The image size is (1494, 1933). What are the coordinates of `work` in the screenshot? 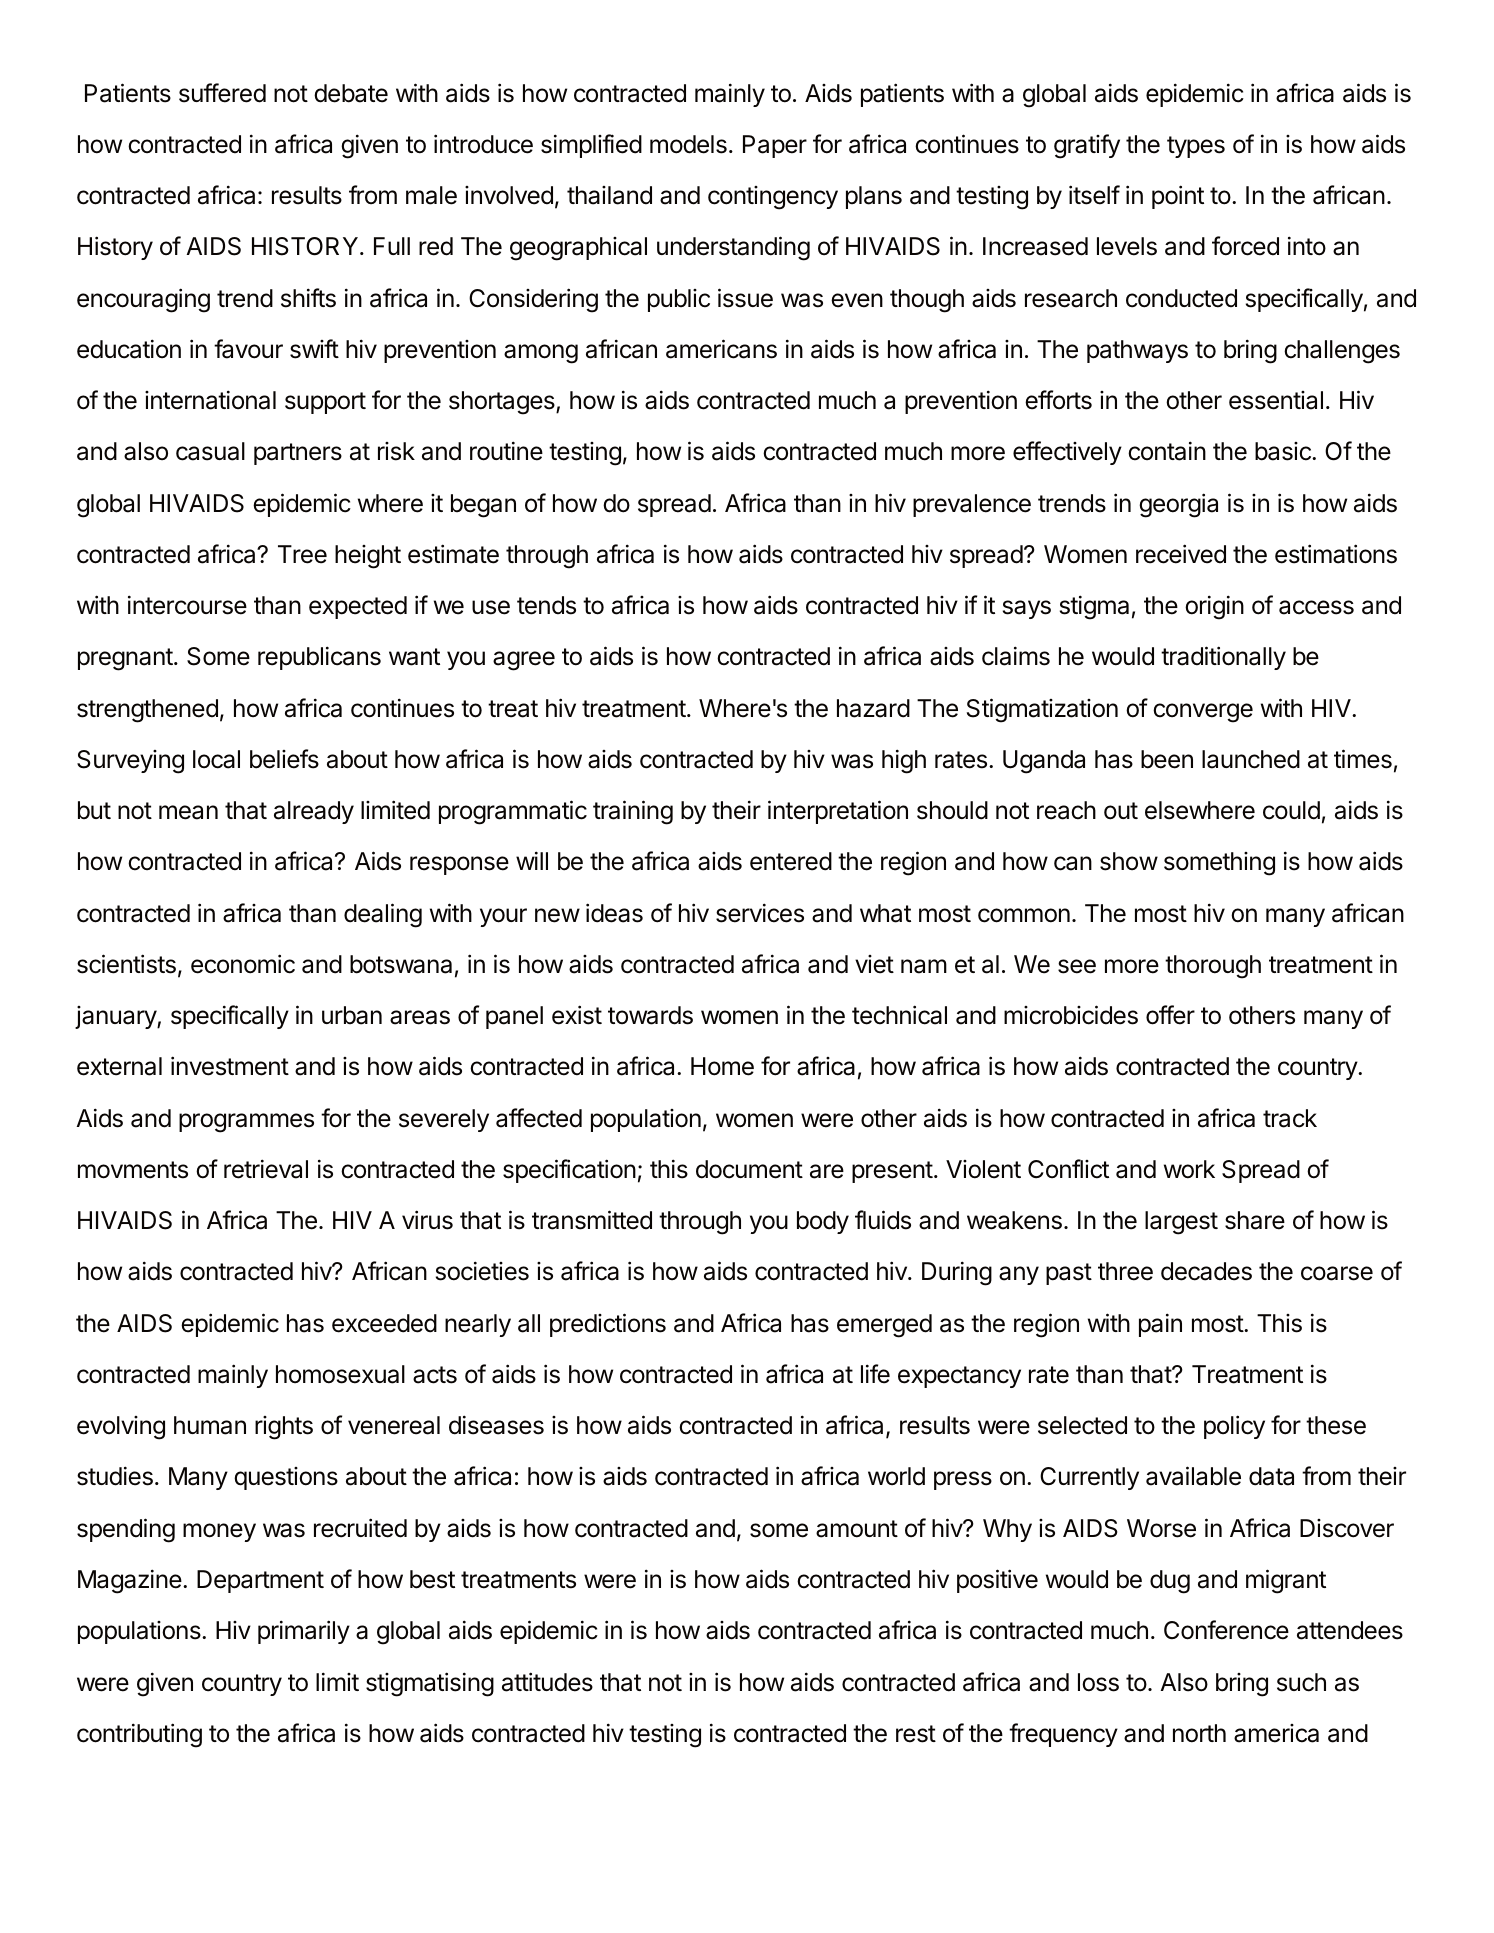 It's located at (1189, 1169).
